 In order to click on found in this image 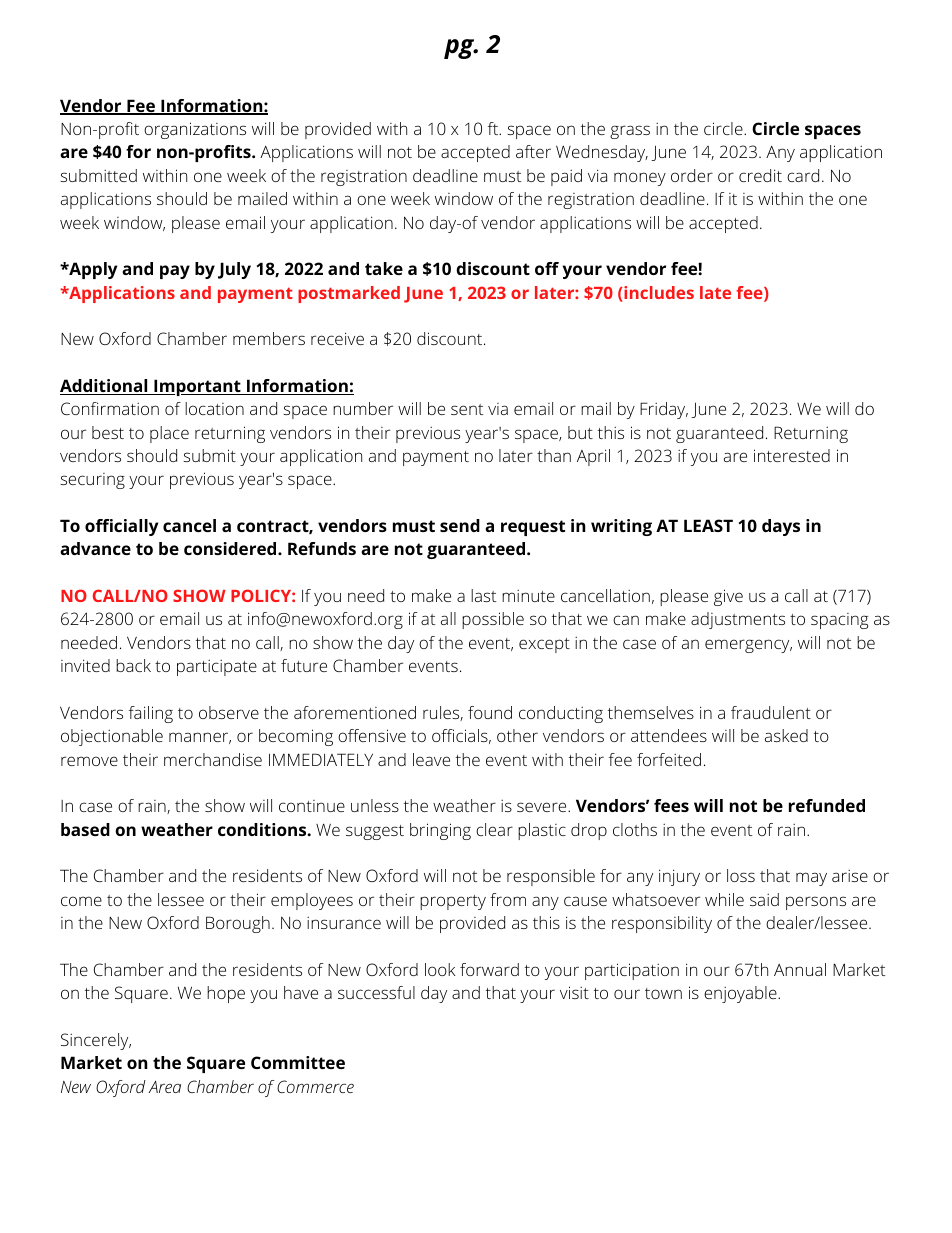, I will do `click(490, 712)`.
